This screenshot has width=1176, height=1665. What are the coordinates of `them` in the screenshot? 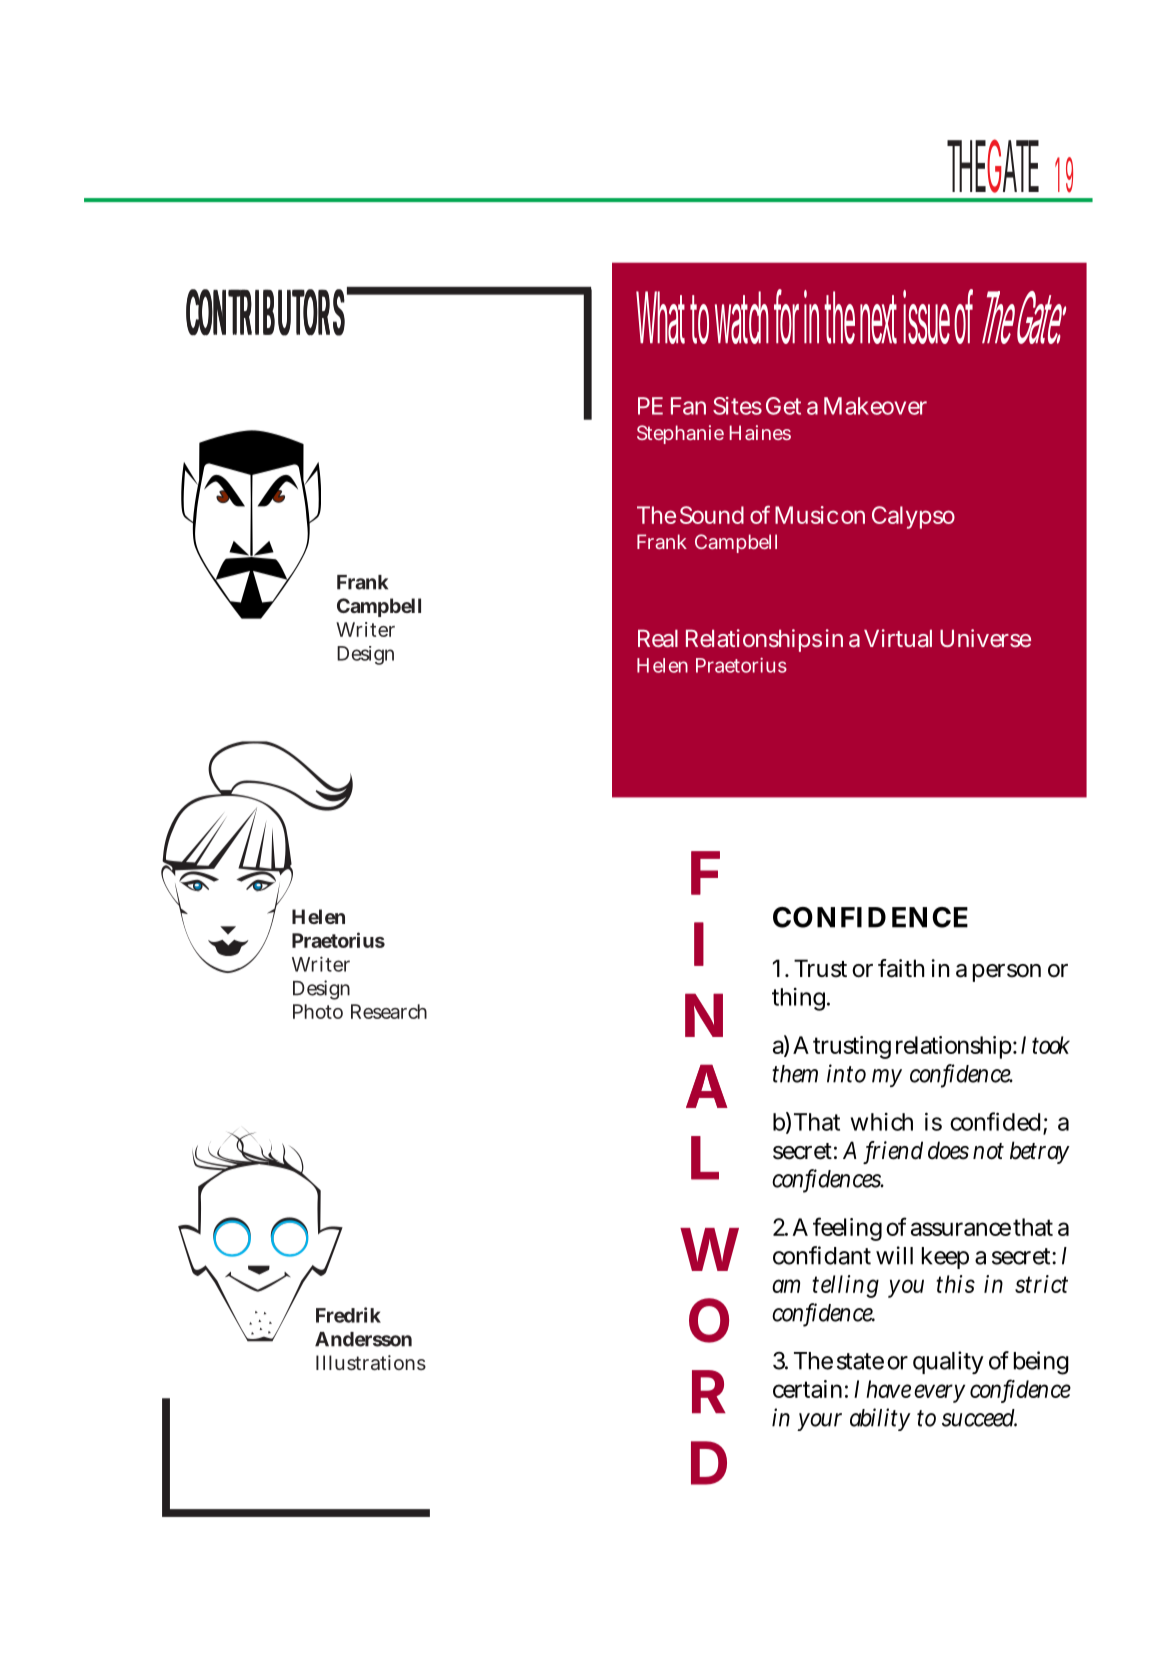 It's located at (795, 1074).
